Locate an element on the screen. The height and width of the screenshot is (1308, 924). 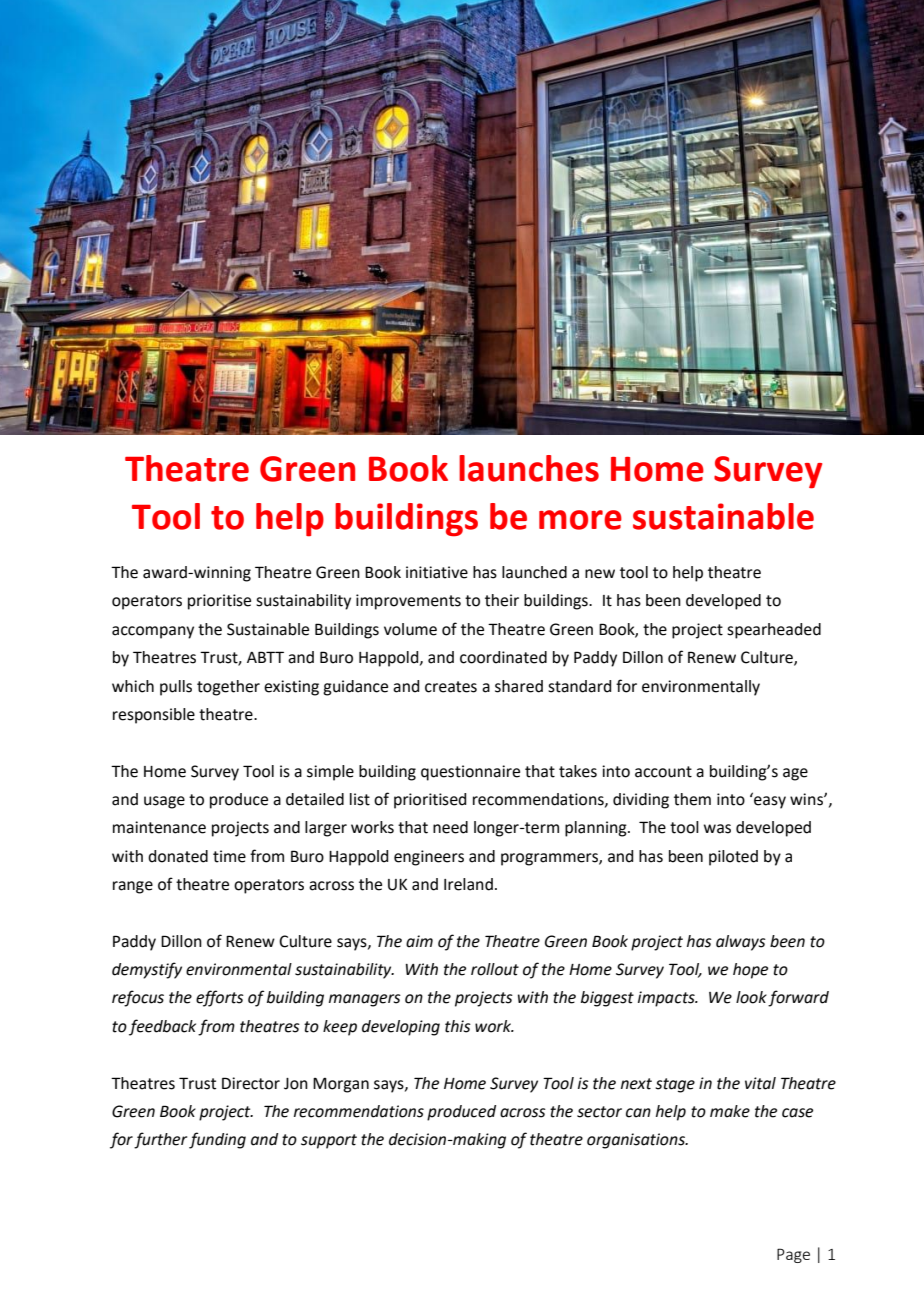
more is located at coordinates (580, 520).
